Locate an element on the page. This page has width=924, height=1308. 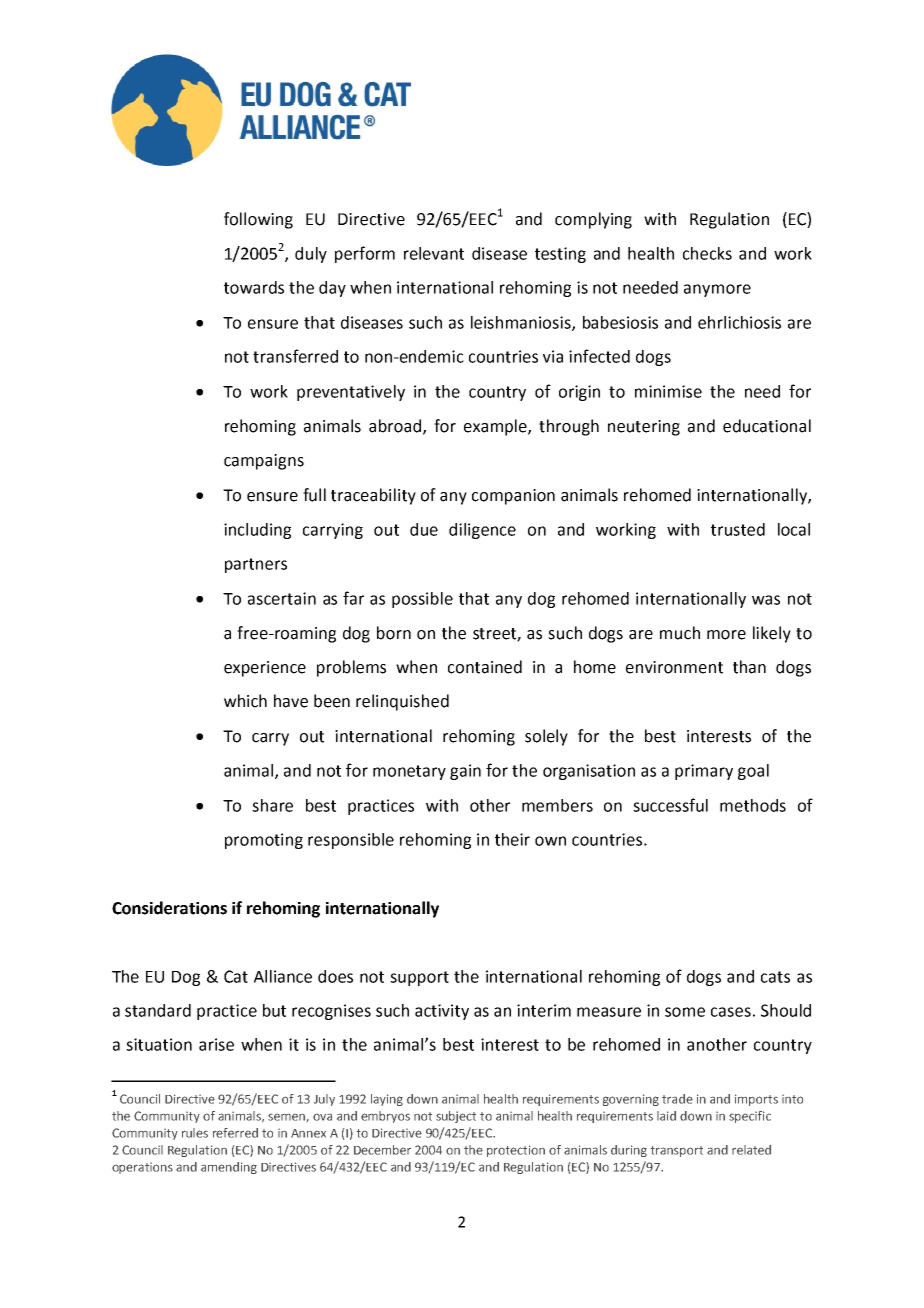
following is located at coordinates (258, 220).
